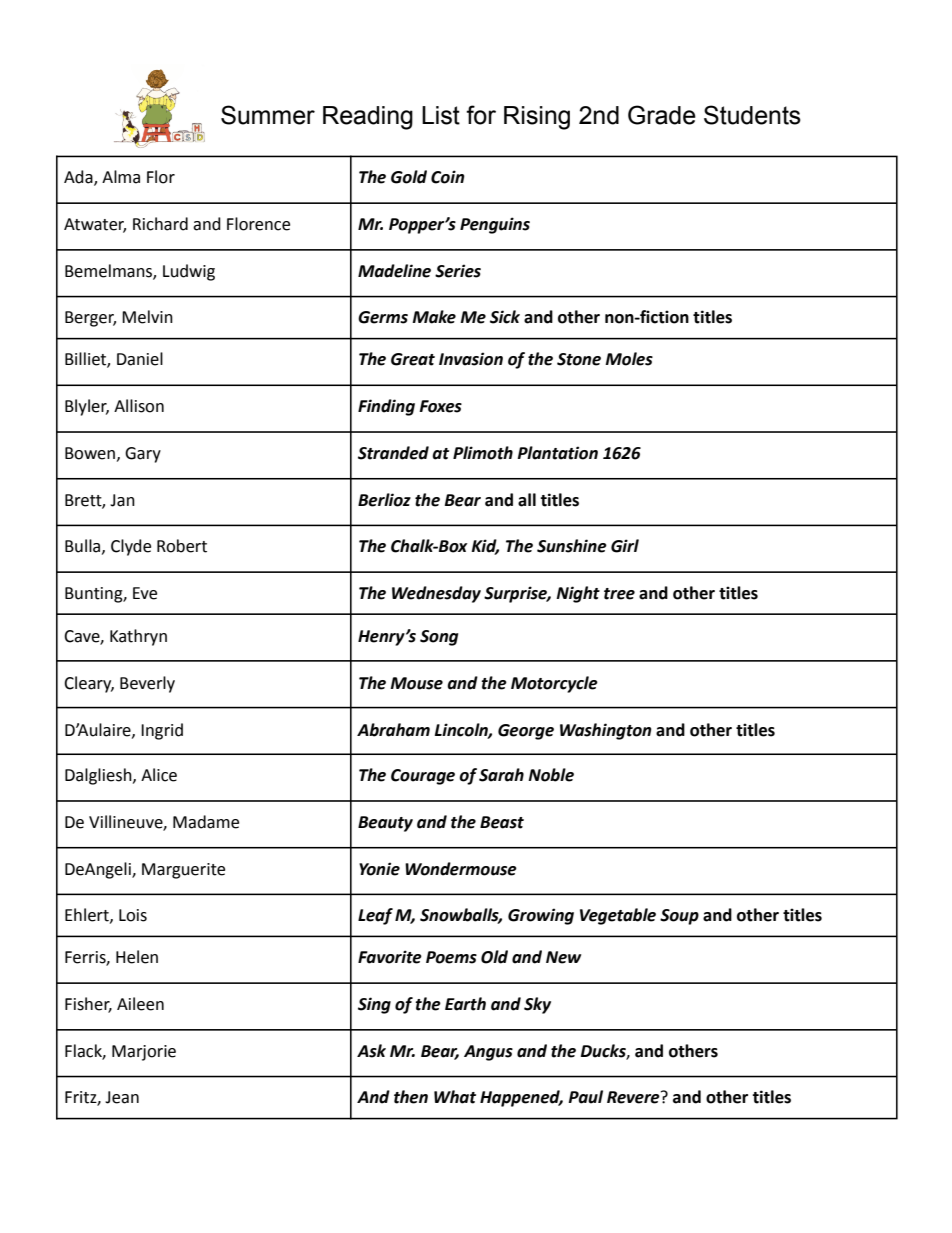 This screenshot has width=952, height=1233. I want to click on Alma, so click(121, 177).
